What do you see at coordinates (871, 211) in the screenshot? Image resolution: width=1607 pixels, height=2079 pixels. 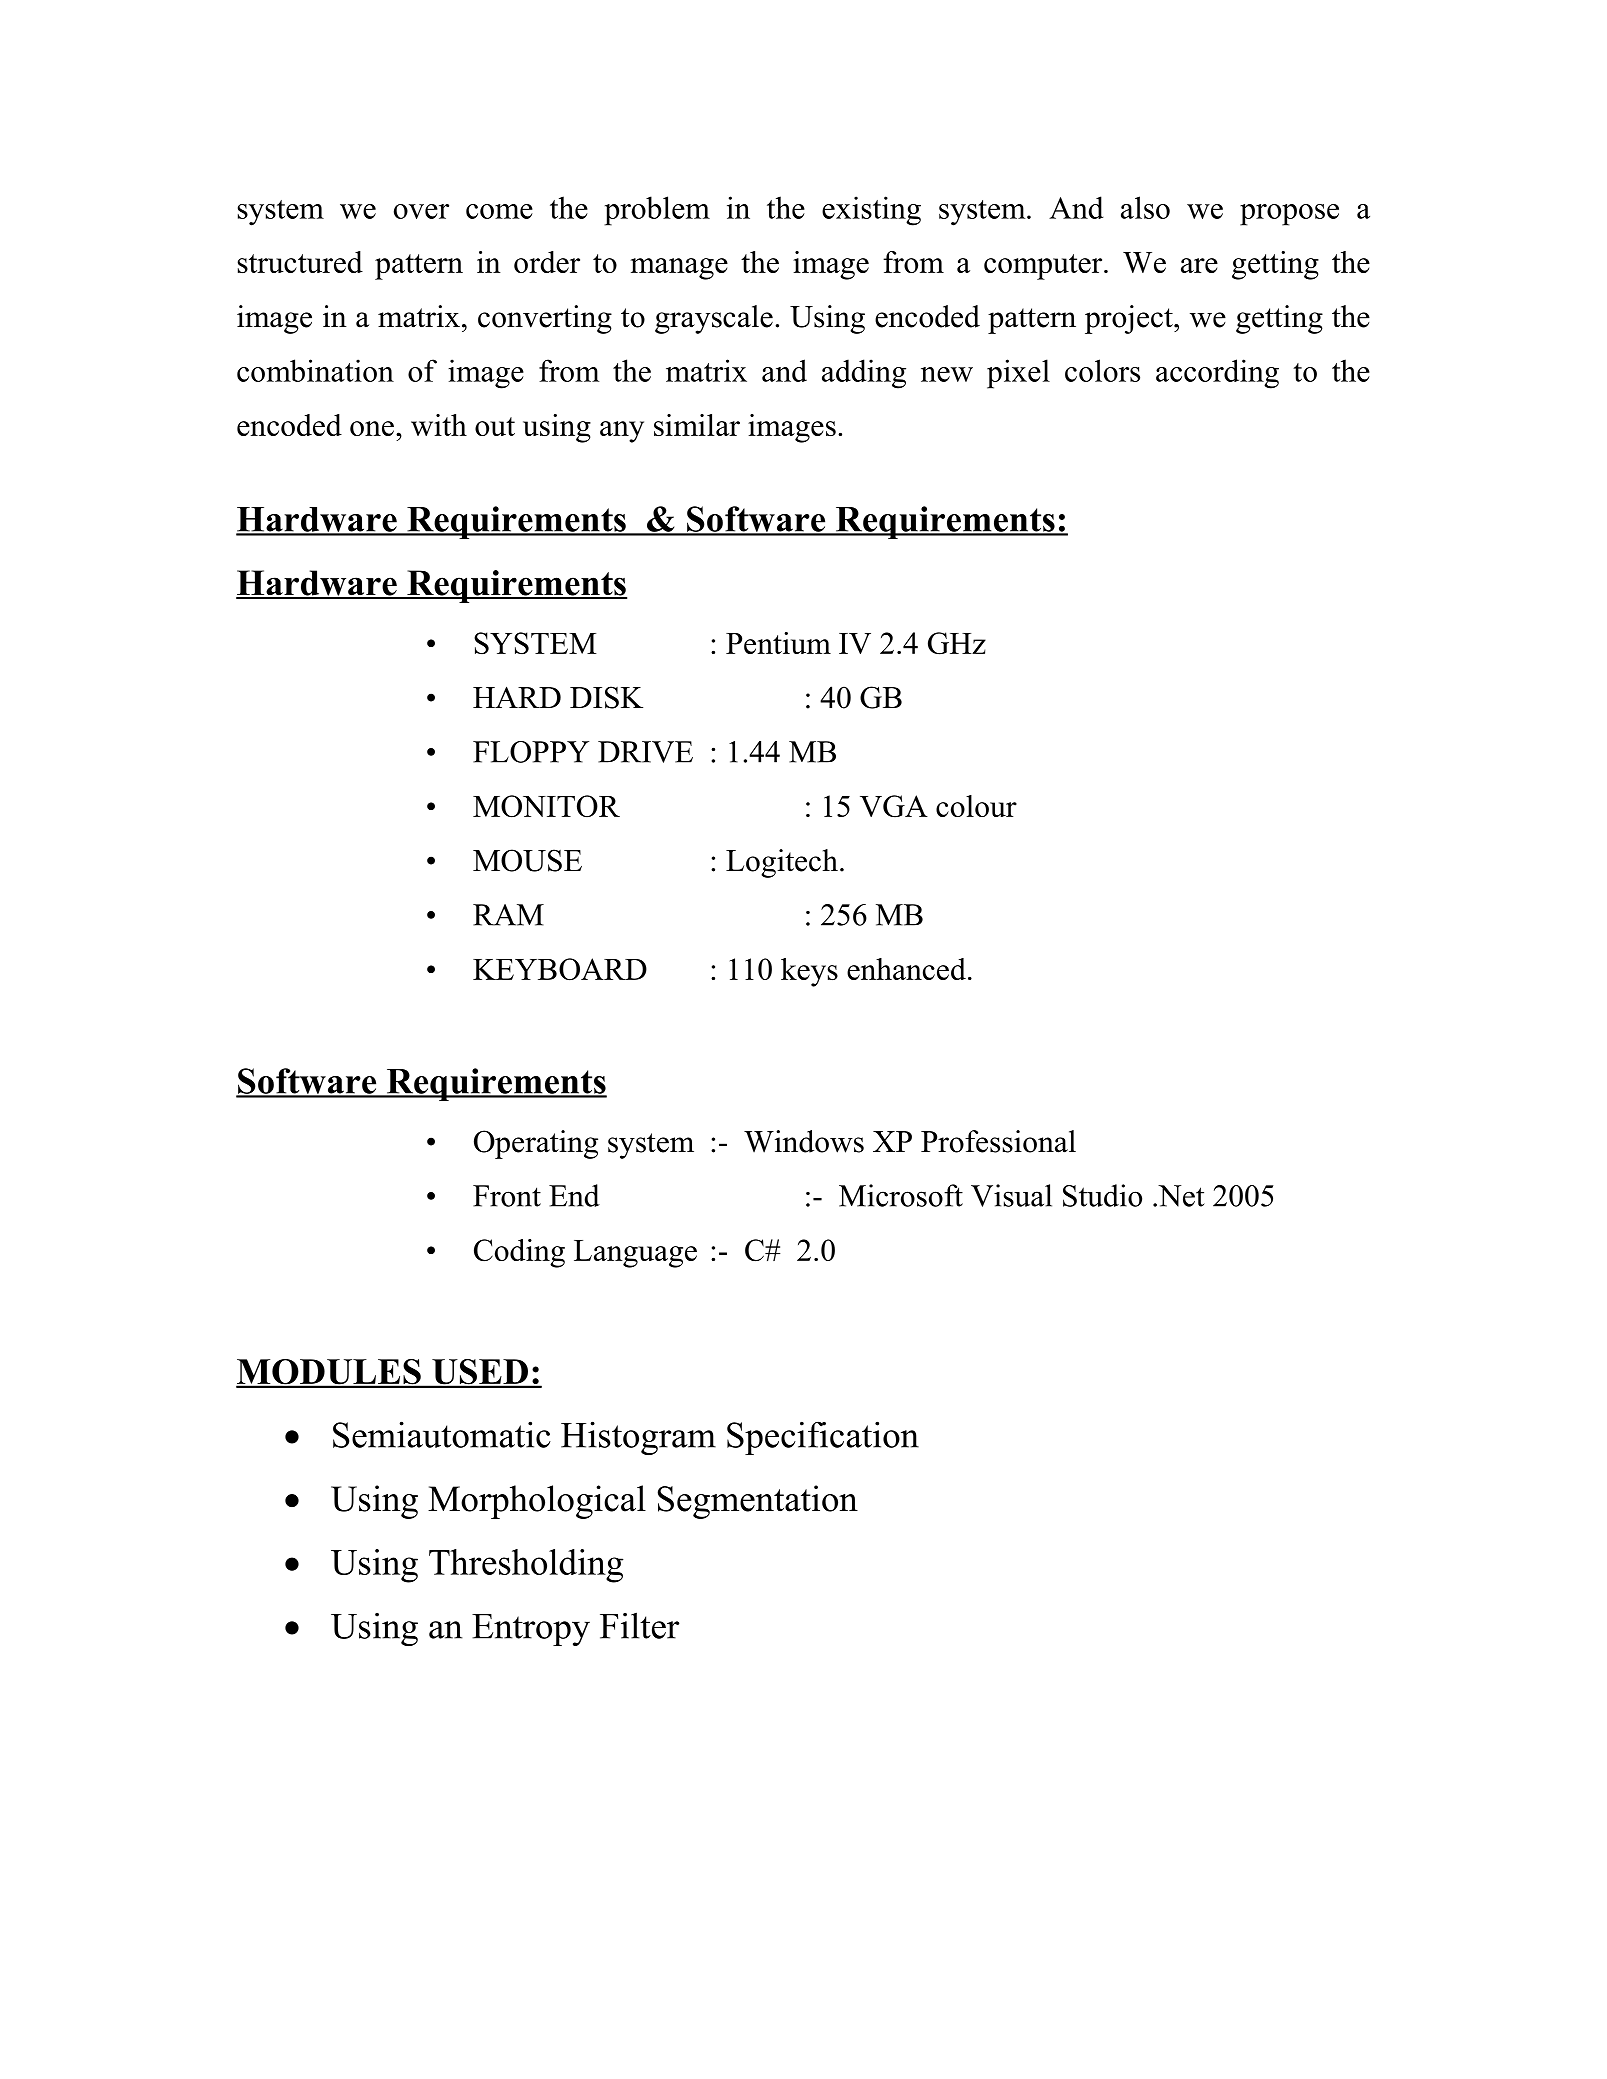 I see `existing` at bounding box center [871, 211].
